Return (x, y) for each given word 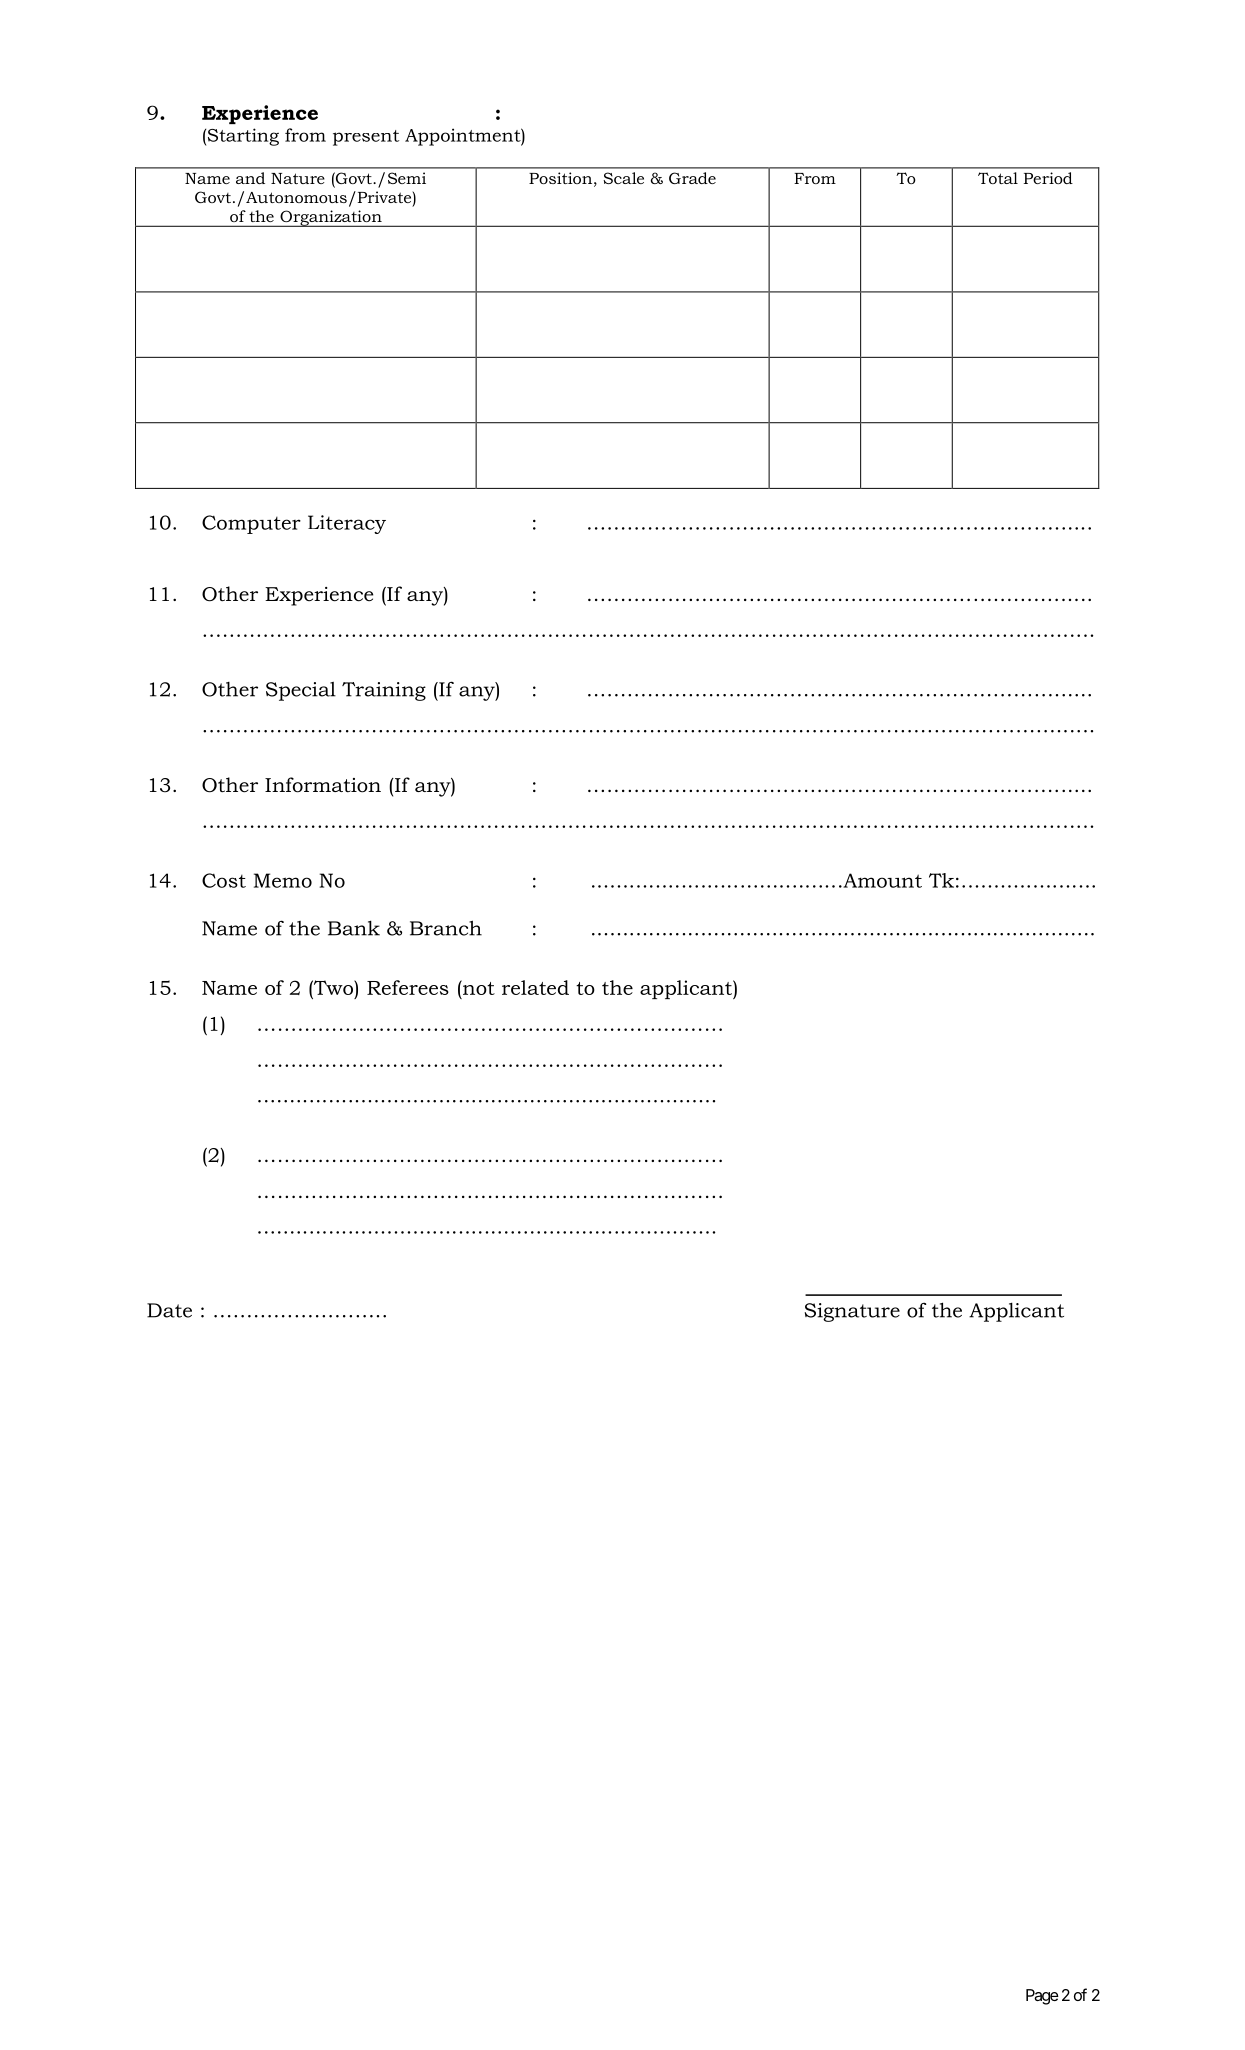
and (250, 178)
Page (1042, 1997)
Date (169, 1310)
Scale (623, 178)
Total (998, 178)
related (535, 987)
